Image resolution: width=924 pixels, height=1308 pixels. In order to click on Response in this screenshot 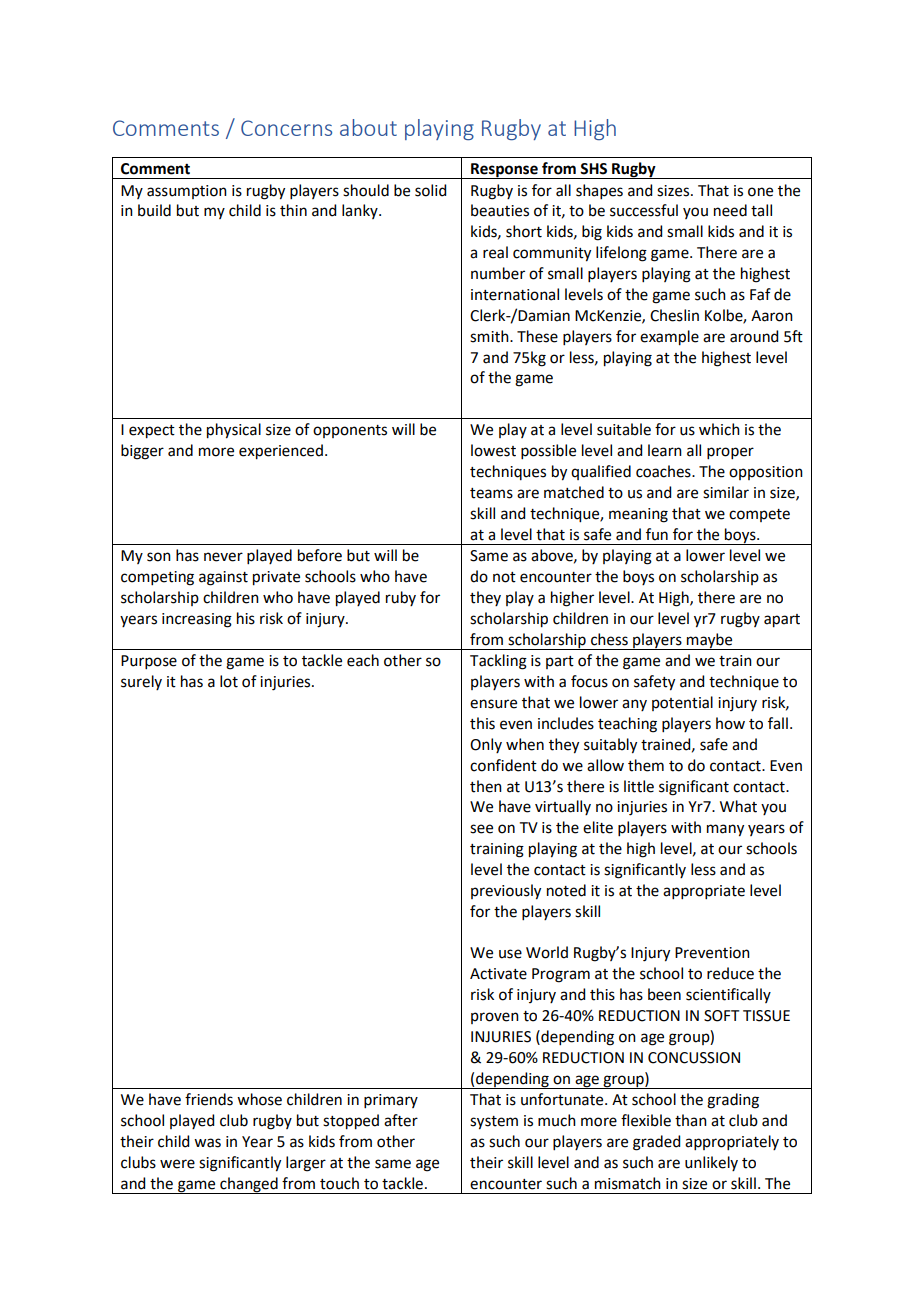, I will do `click(504, 171)`.
